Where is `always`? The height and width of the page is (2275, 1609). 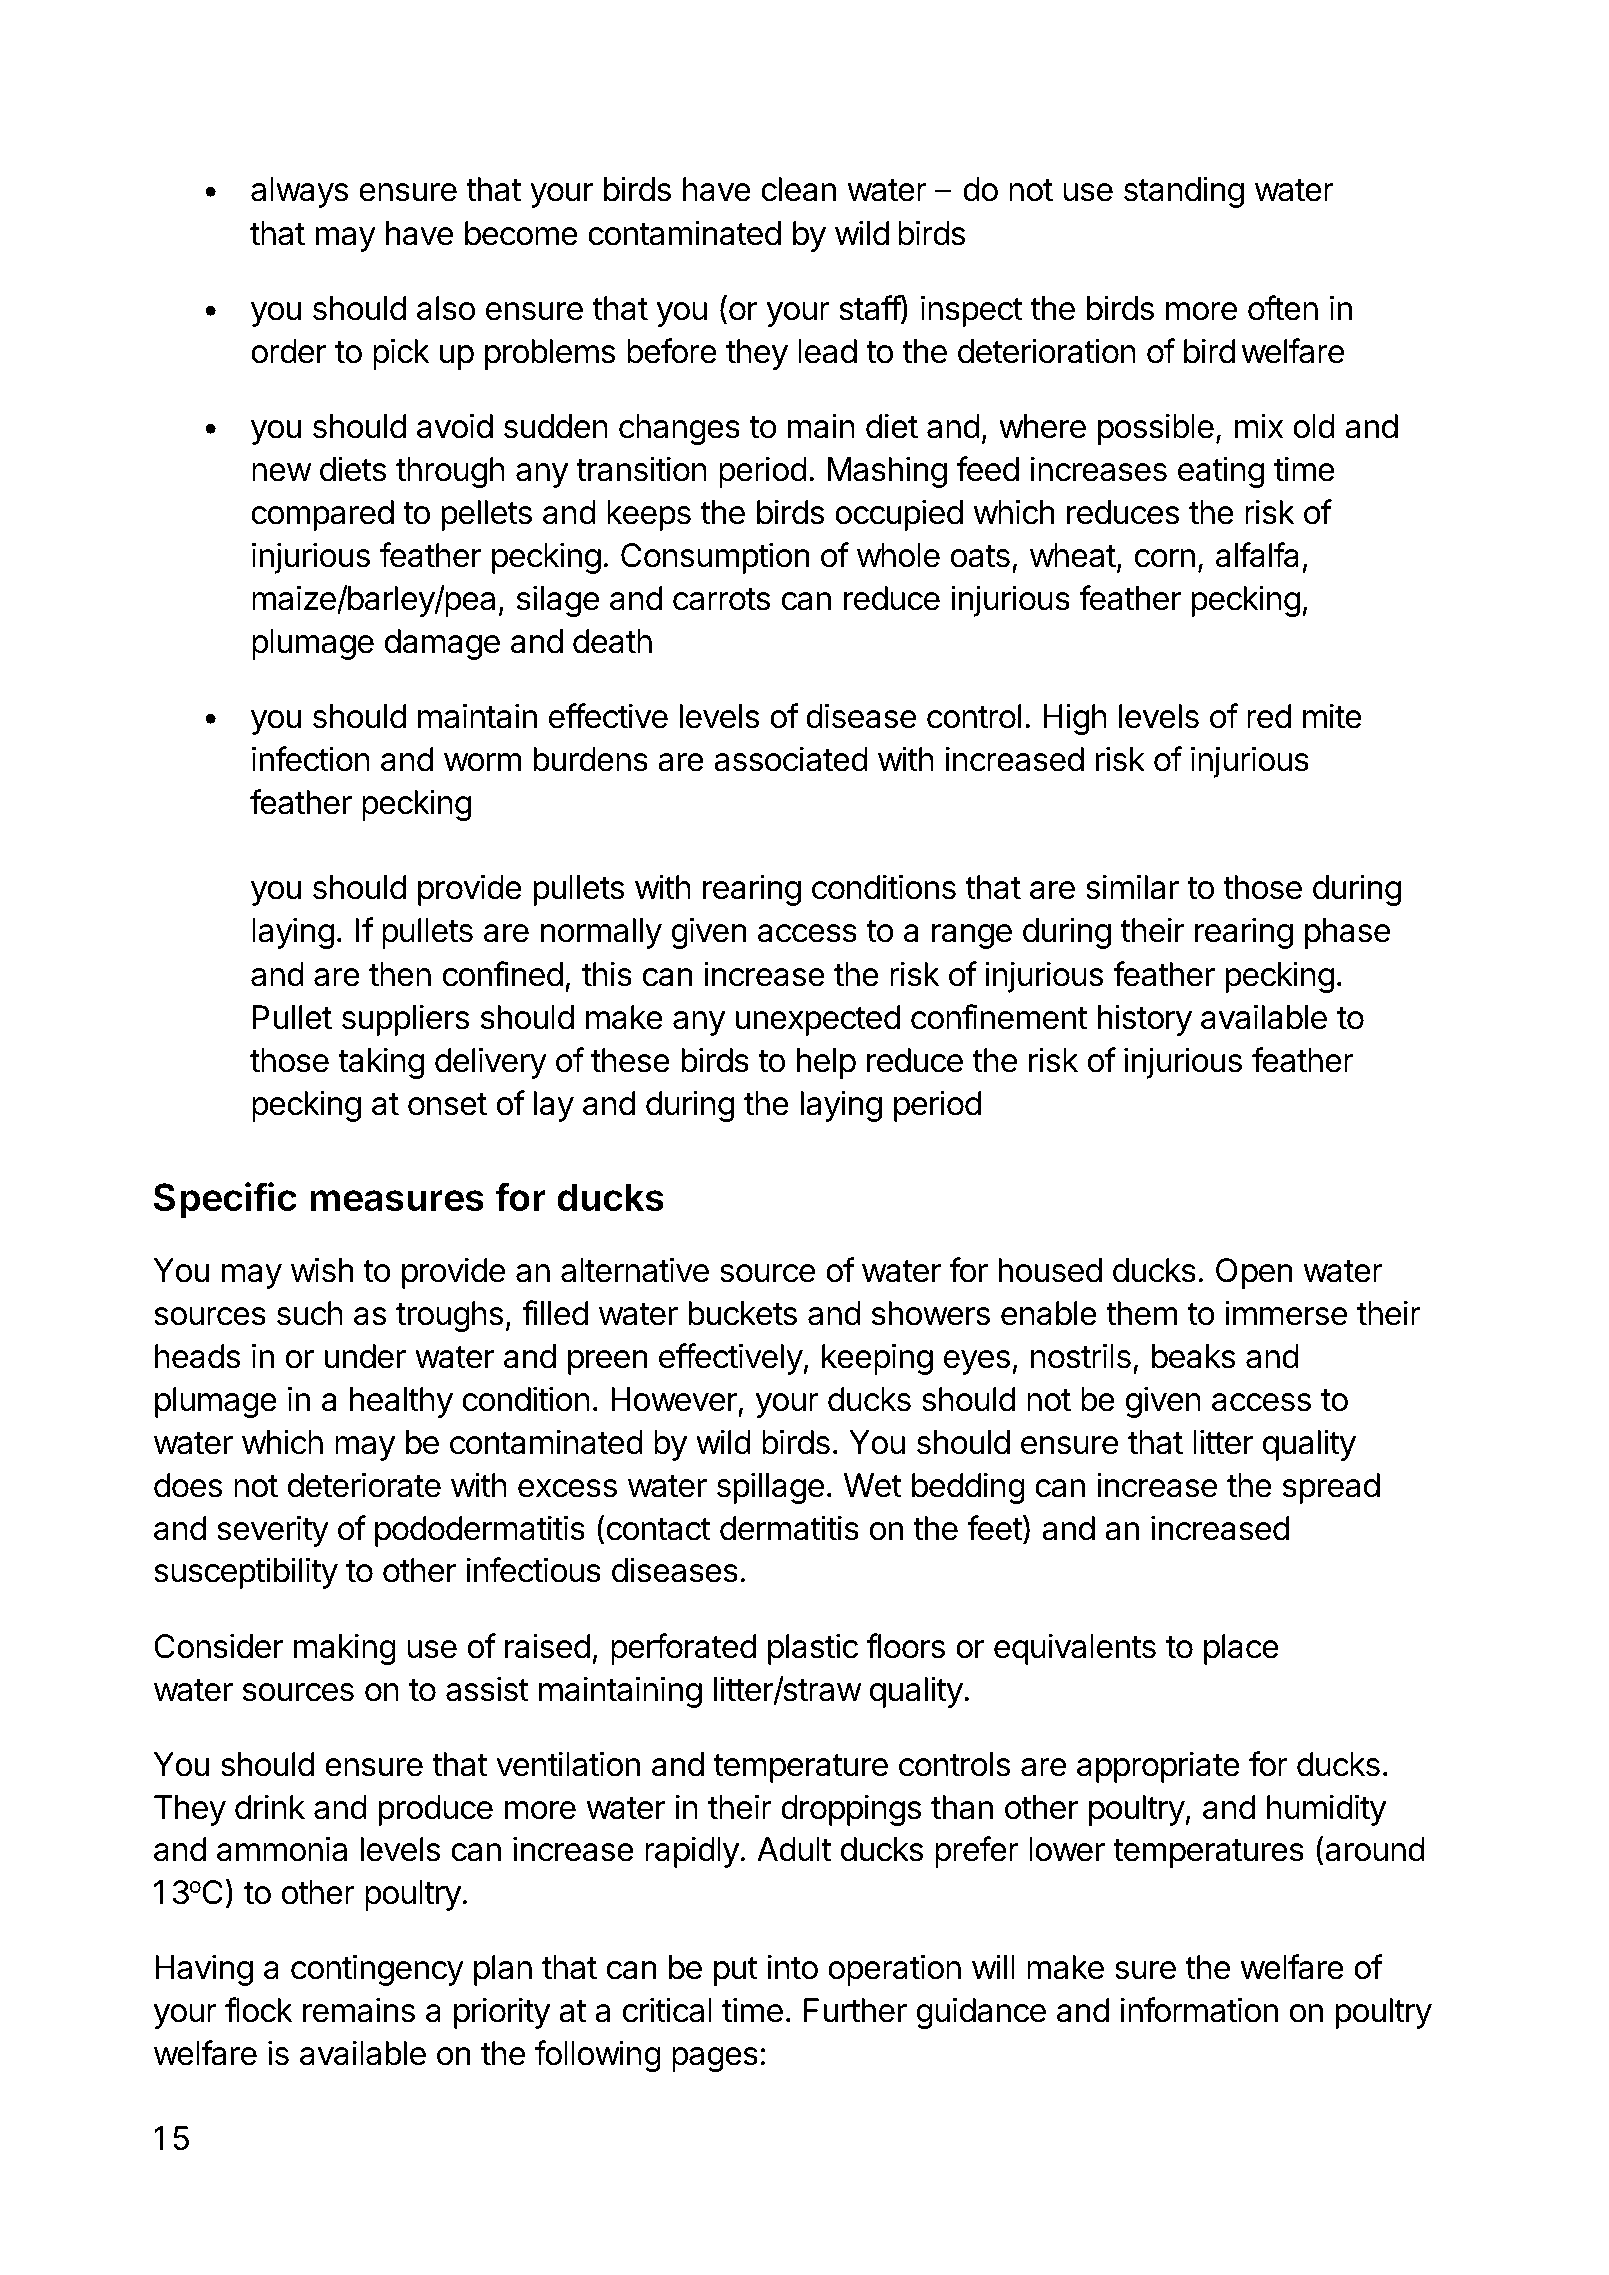 always is located at coordinates (300, 192).
